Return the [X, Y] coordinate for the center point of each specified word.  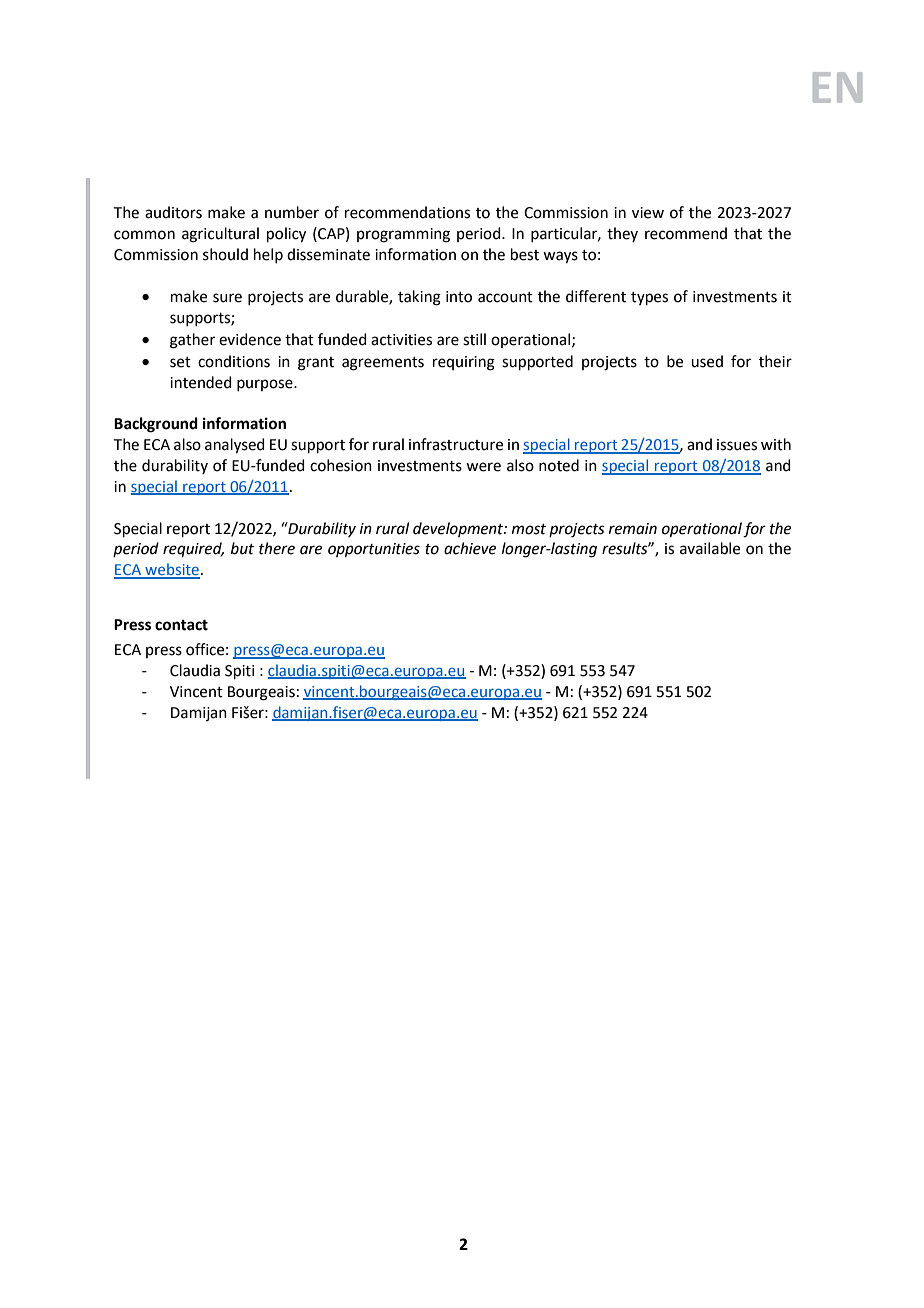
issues [737, 445]
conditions [234, 361]
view [648, 213]
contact [181, 625]
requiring [464, 363]
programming [403, 235]
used [707, 361]
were [483, 467]
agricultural [220, 235]
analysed [235, 446]
